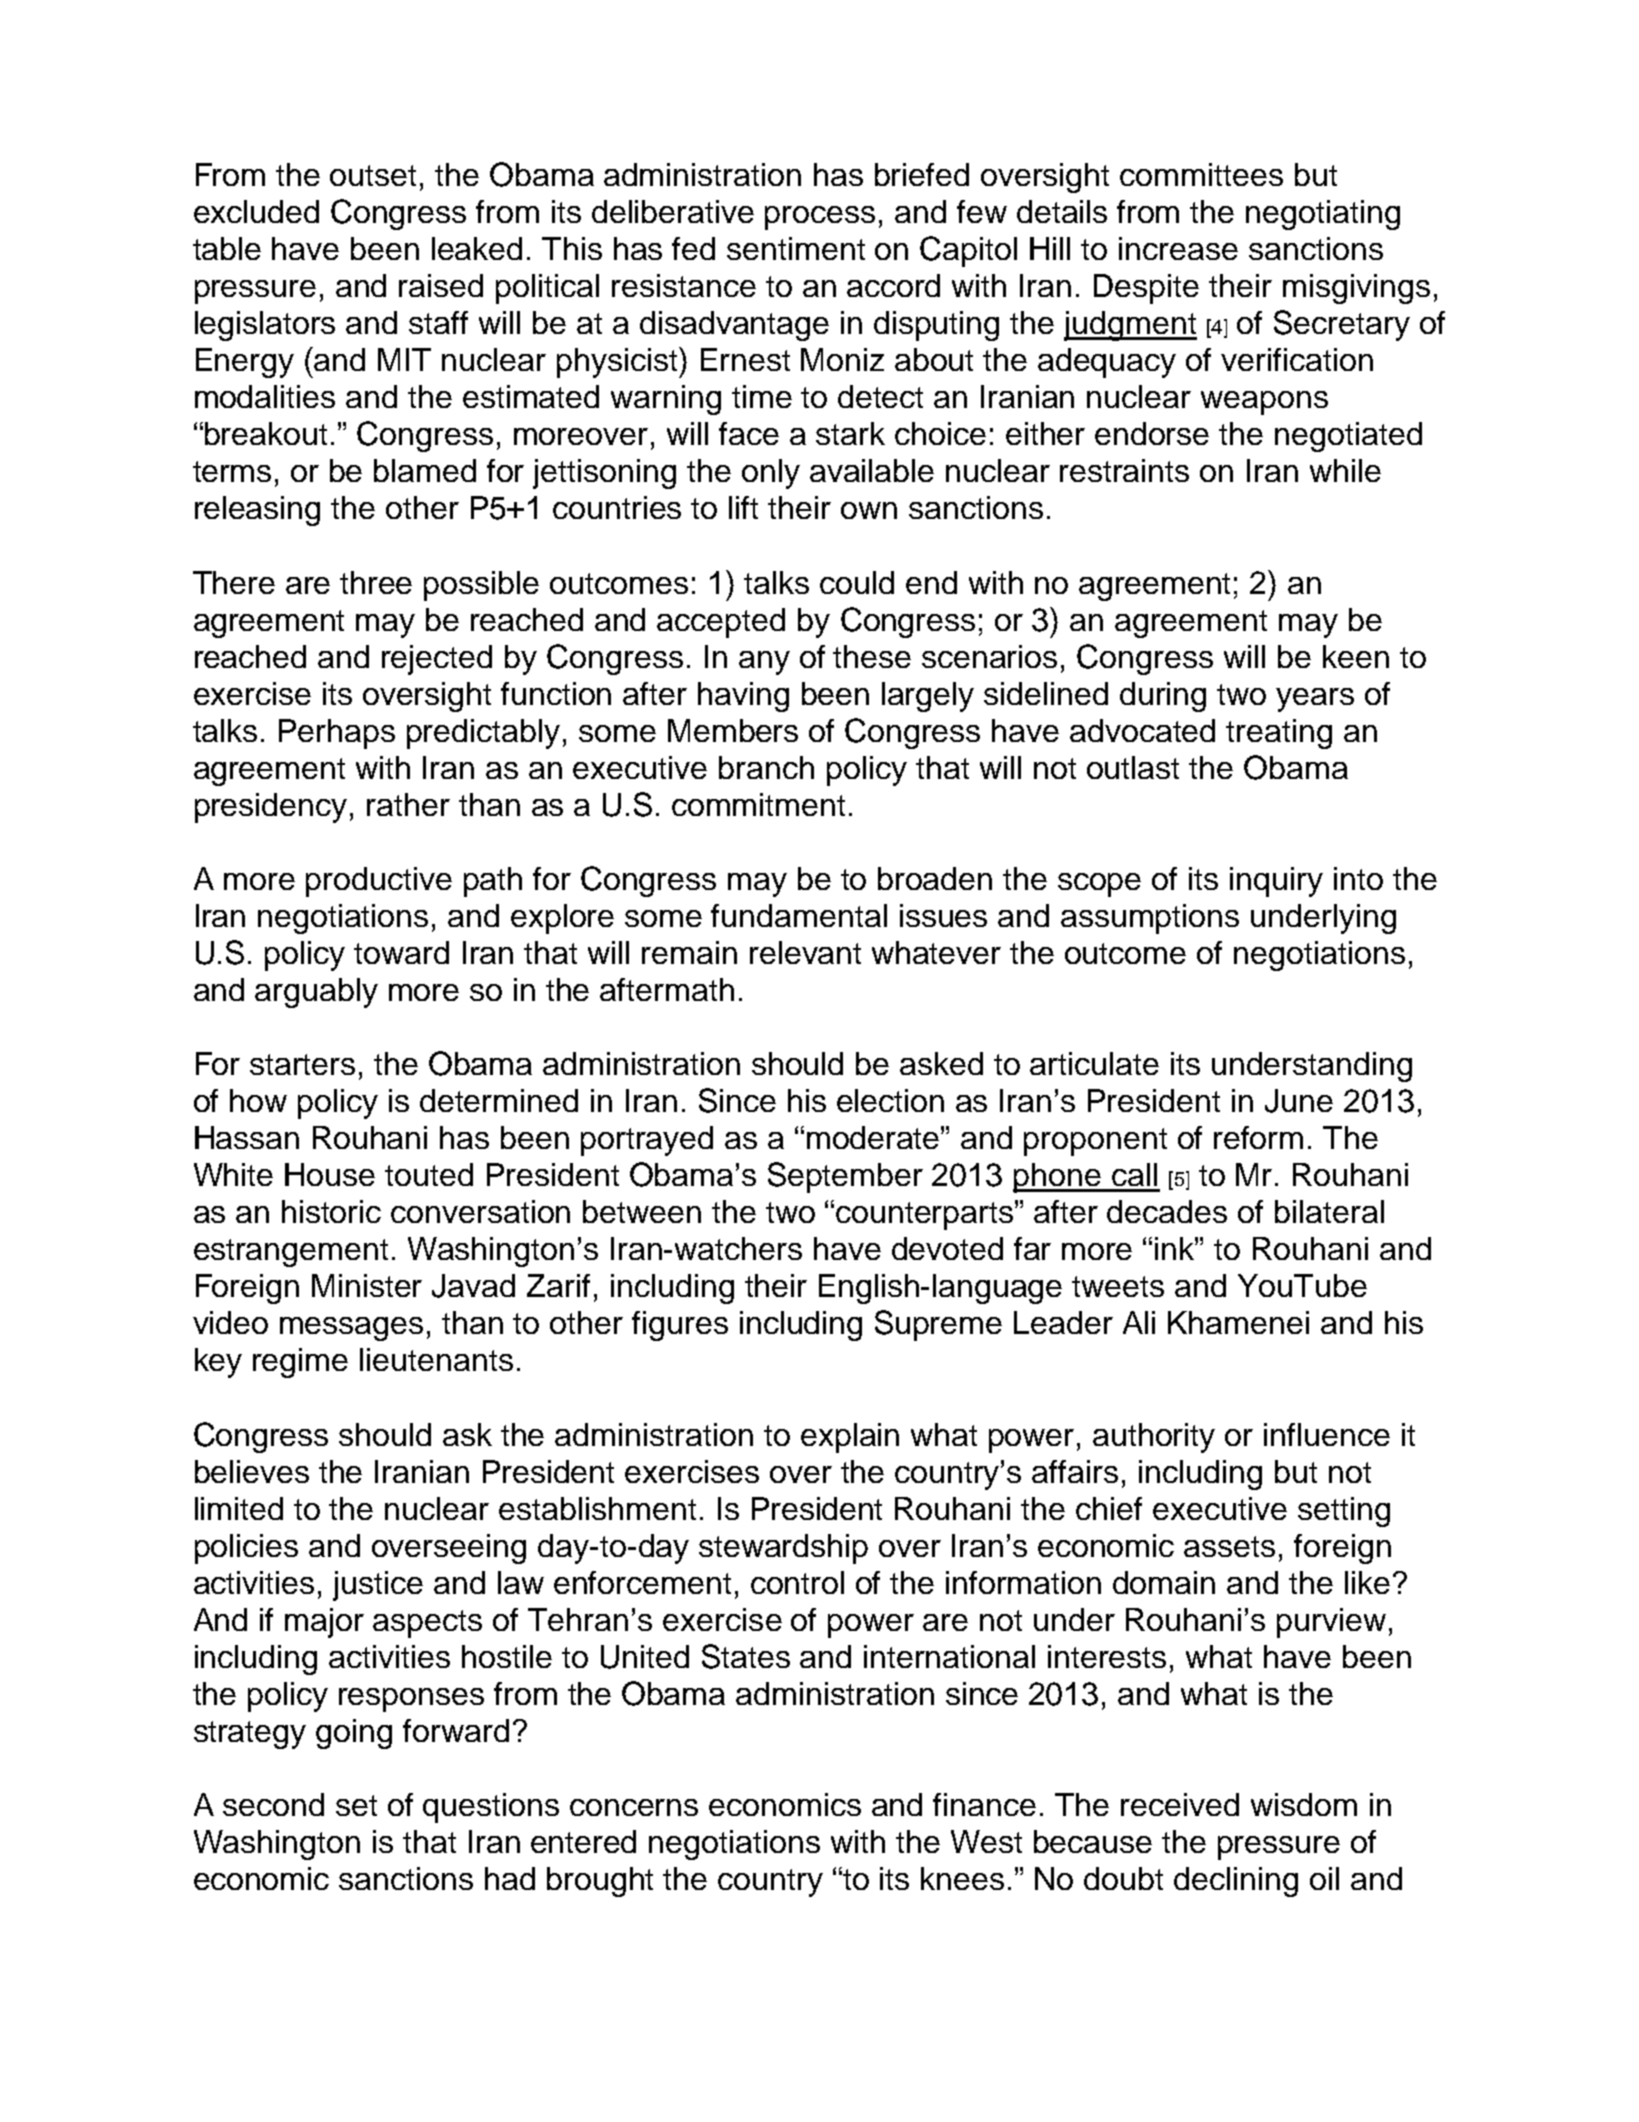  What do you see at coordinates (1178, 248) in the screenshot?
I see `increase` at bounding box center [1178, 248].
